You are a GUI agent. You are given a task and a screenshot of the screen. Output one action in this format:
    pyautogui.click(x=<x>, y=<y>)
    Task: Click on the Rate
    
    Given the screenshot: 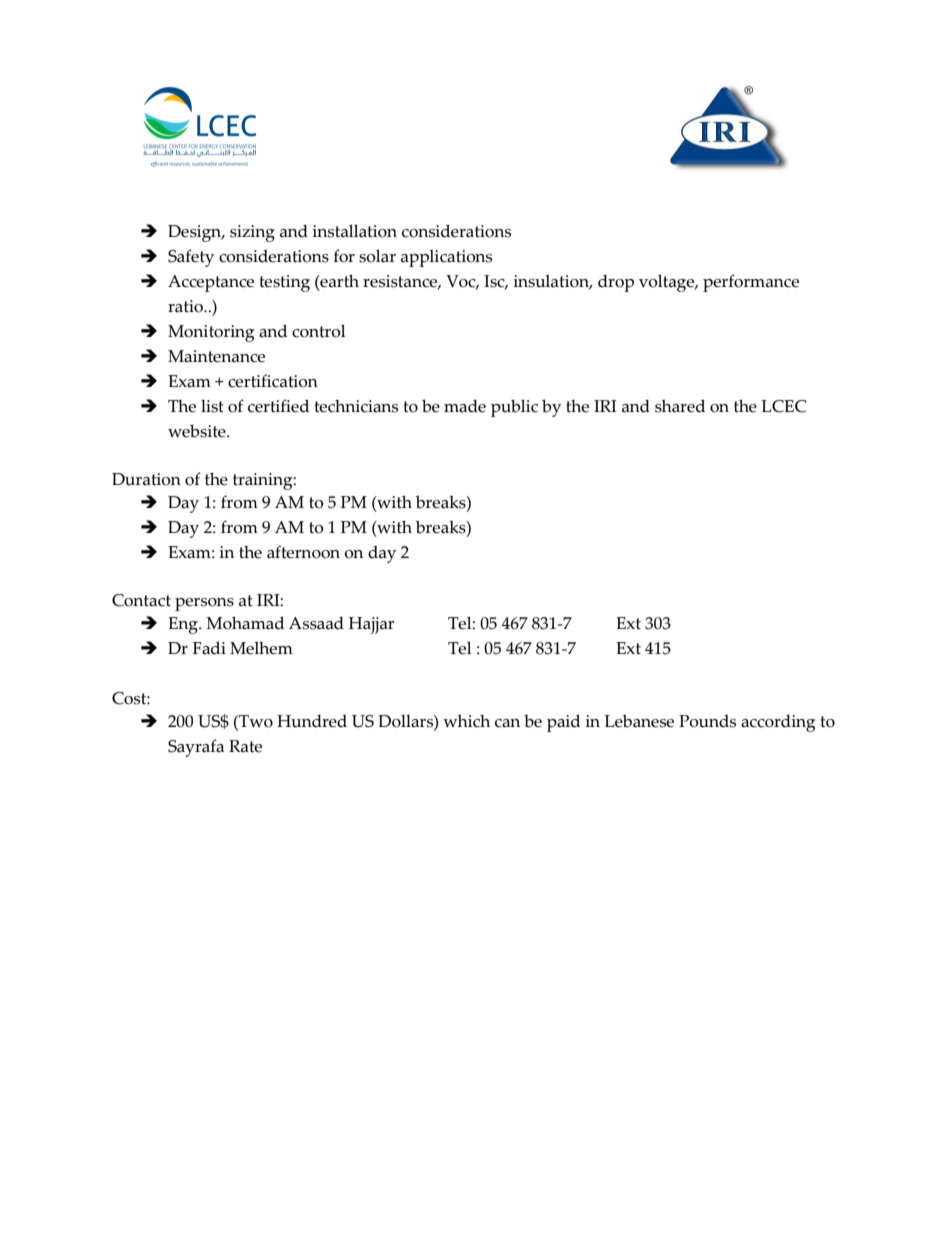 What is the action you would take?
    pyautogui.click(x=245, y=746)
